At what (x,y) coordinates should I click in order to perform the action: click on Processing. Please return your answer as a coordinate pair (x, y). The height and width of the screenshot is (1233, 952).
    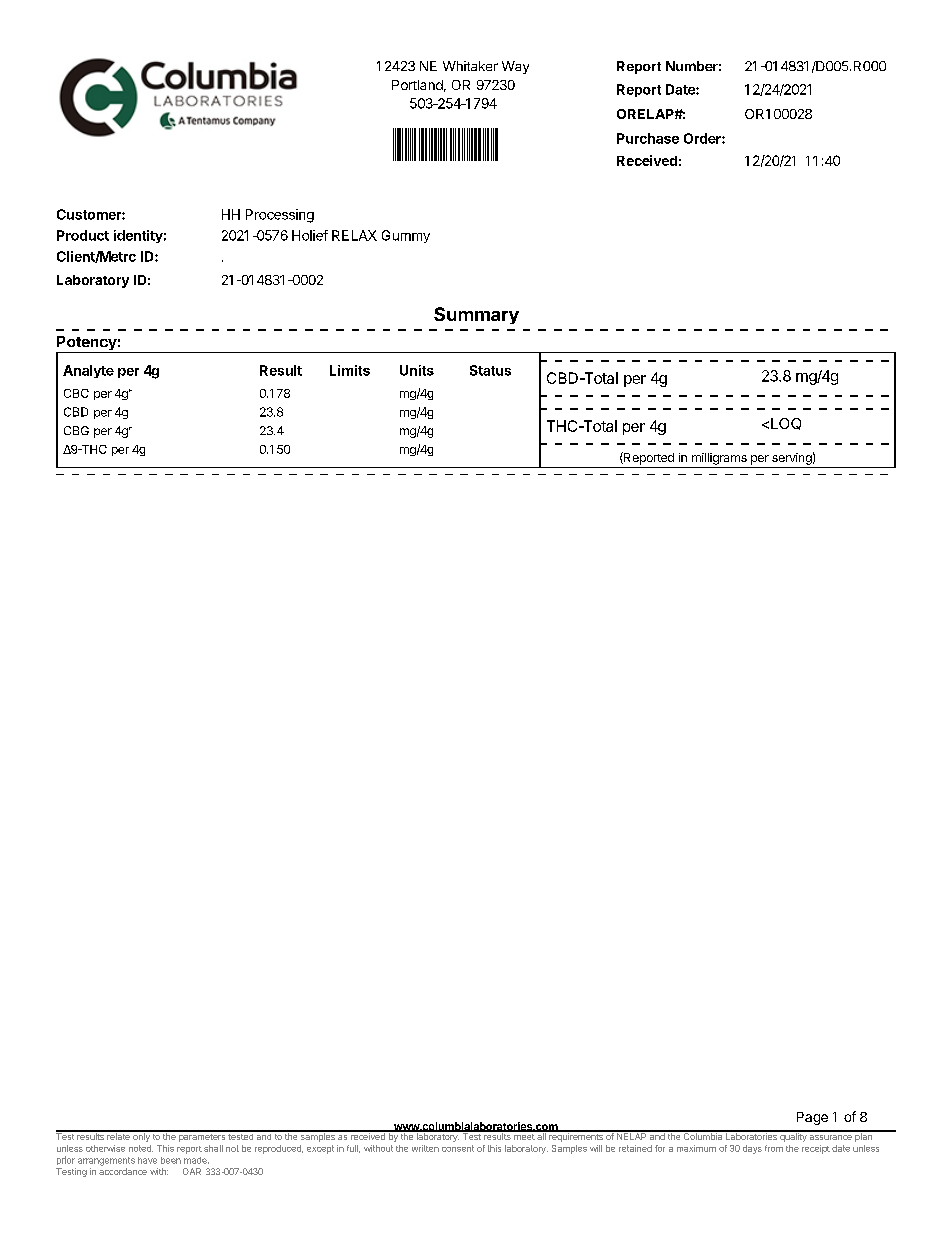
    Looking at the image, I should click on (280, 216).
